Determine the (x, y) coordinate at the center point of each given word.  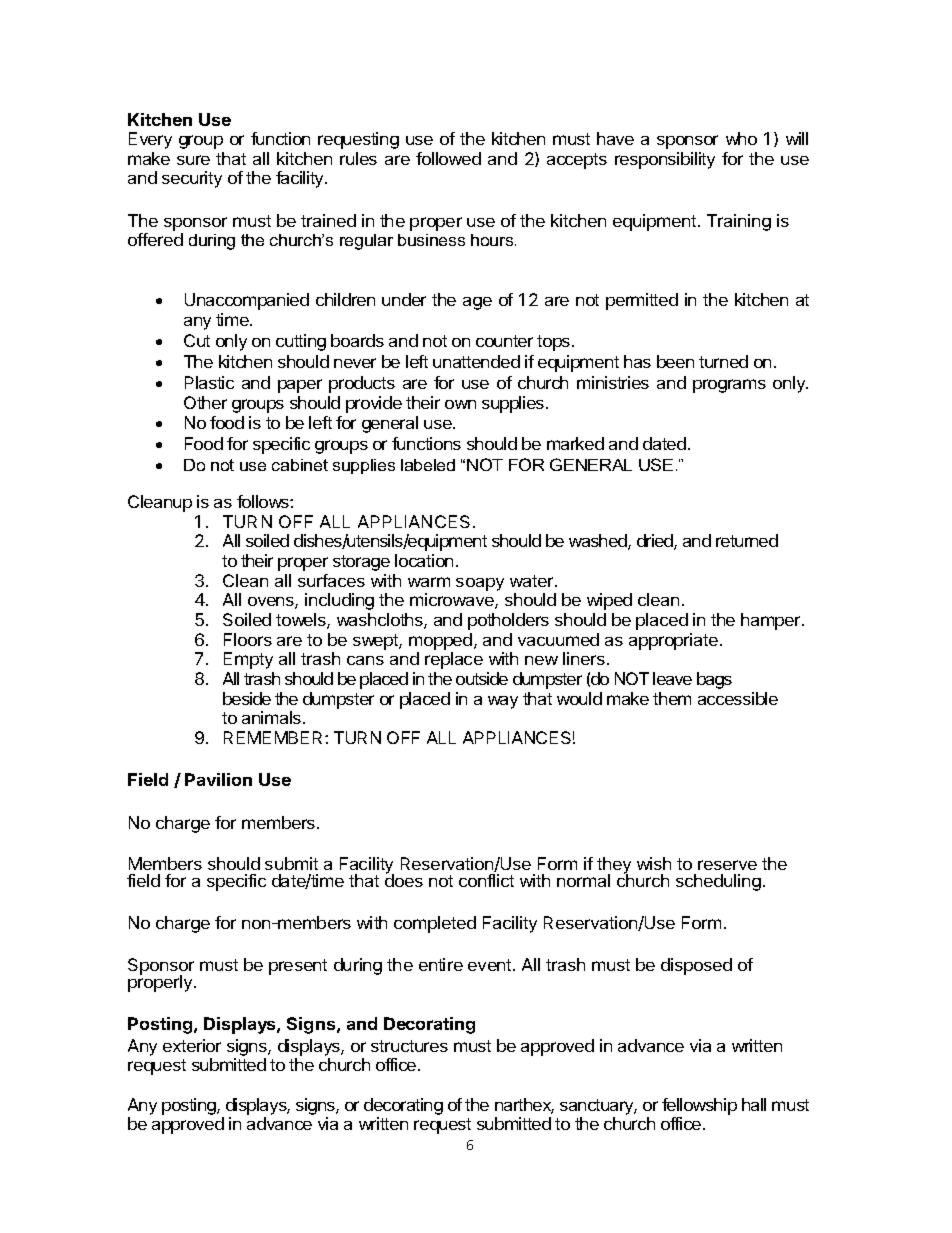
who (741, 138)
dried (656, 542)
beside (247, 698)
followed (448, 158)
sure (193, 160)
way (503, 702)
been (675, 361)
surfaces (331, 580)
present (298, 967)
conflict (486, 880)
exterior (192, 1045)
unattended (476, 361)
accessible (738, 698)
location (424, 560)
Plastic (209, 382)
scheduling (718, 882)
